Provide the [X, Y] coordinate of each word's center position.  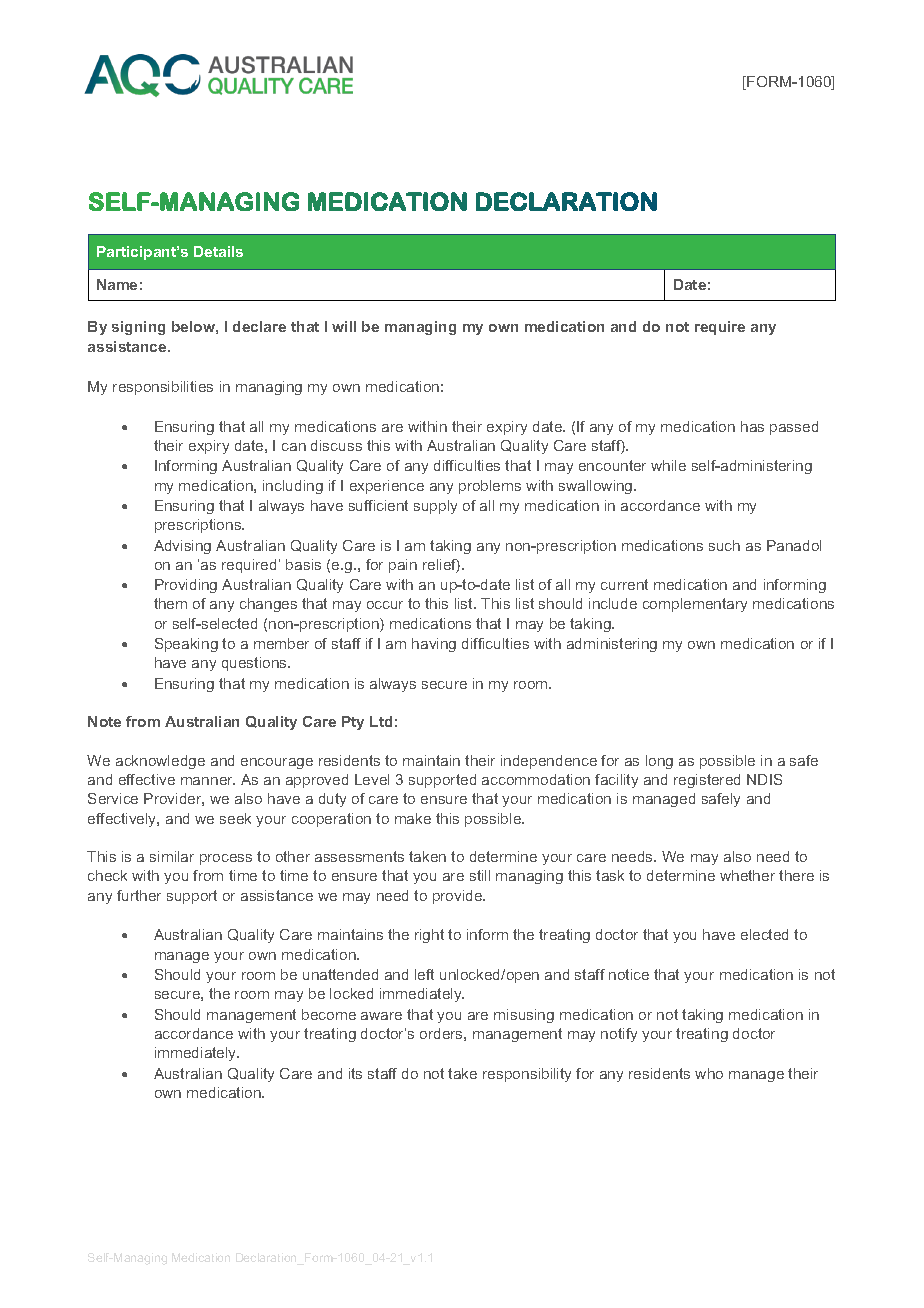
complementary [695, 605]
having [434, 645]
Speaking [186, 645]
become [329, 1014]
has [752, 426]
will [344, 326]
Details [218, 251]
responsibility [527, 1075]
